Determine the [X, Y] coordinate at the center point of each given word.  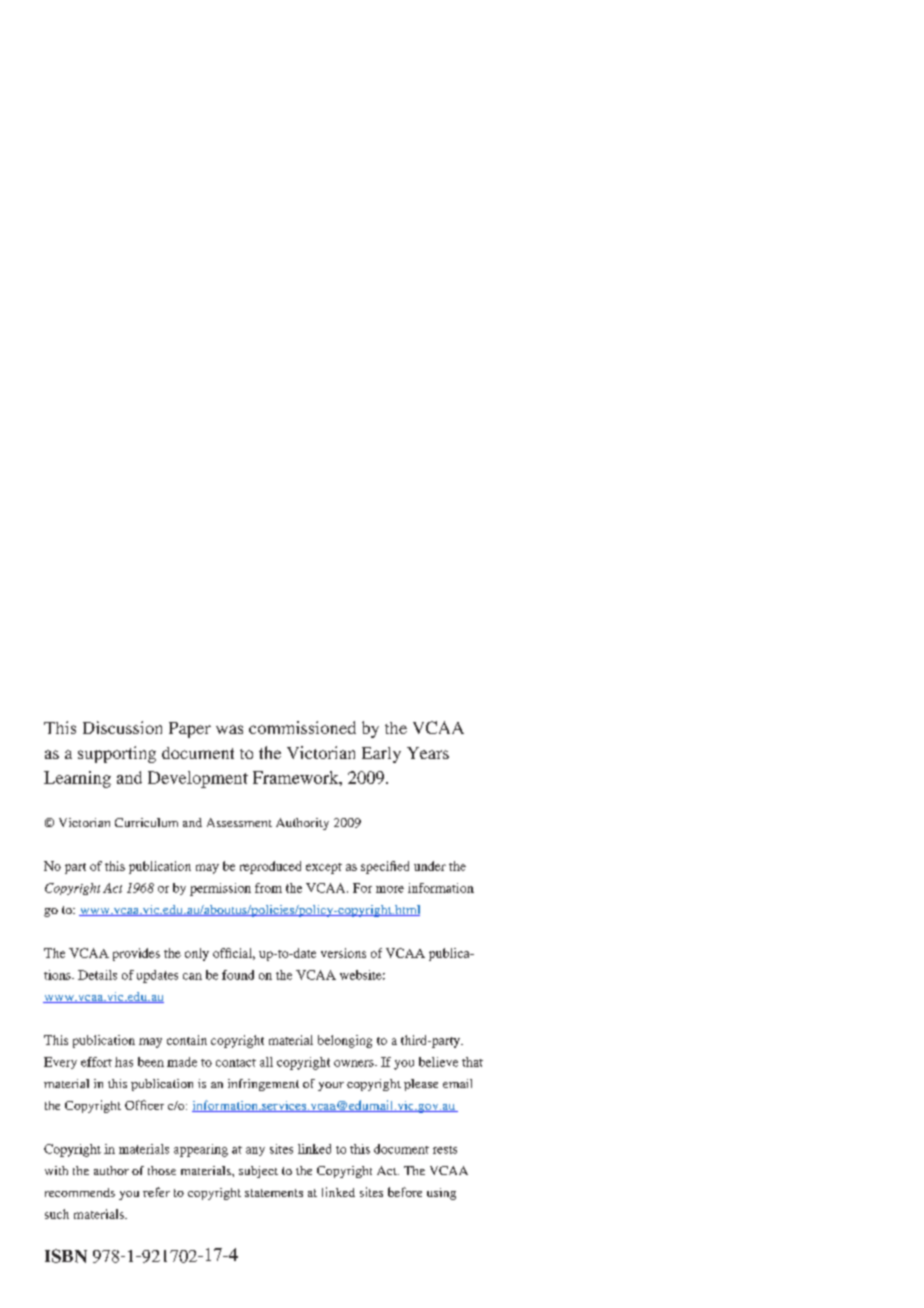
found [238, 975]
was [229, 729]
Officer [144, 1105]
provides [136, 954]
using [441, 1194]
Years [428, 753]
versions [343, 953]
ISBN [66, 1256]
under [430, 866]
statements [274, 1193]
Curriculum [146, 822]
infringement [263, 1085]
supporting [117, 754]
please [421, 1085]
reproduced [270, 867]
